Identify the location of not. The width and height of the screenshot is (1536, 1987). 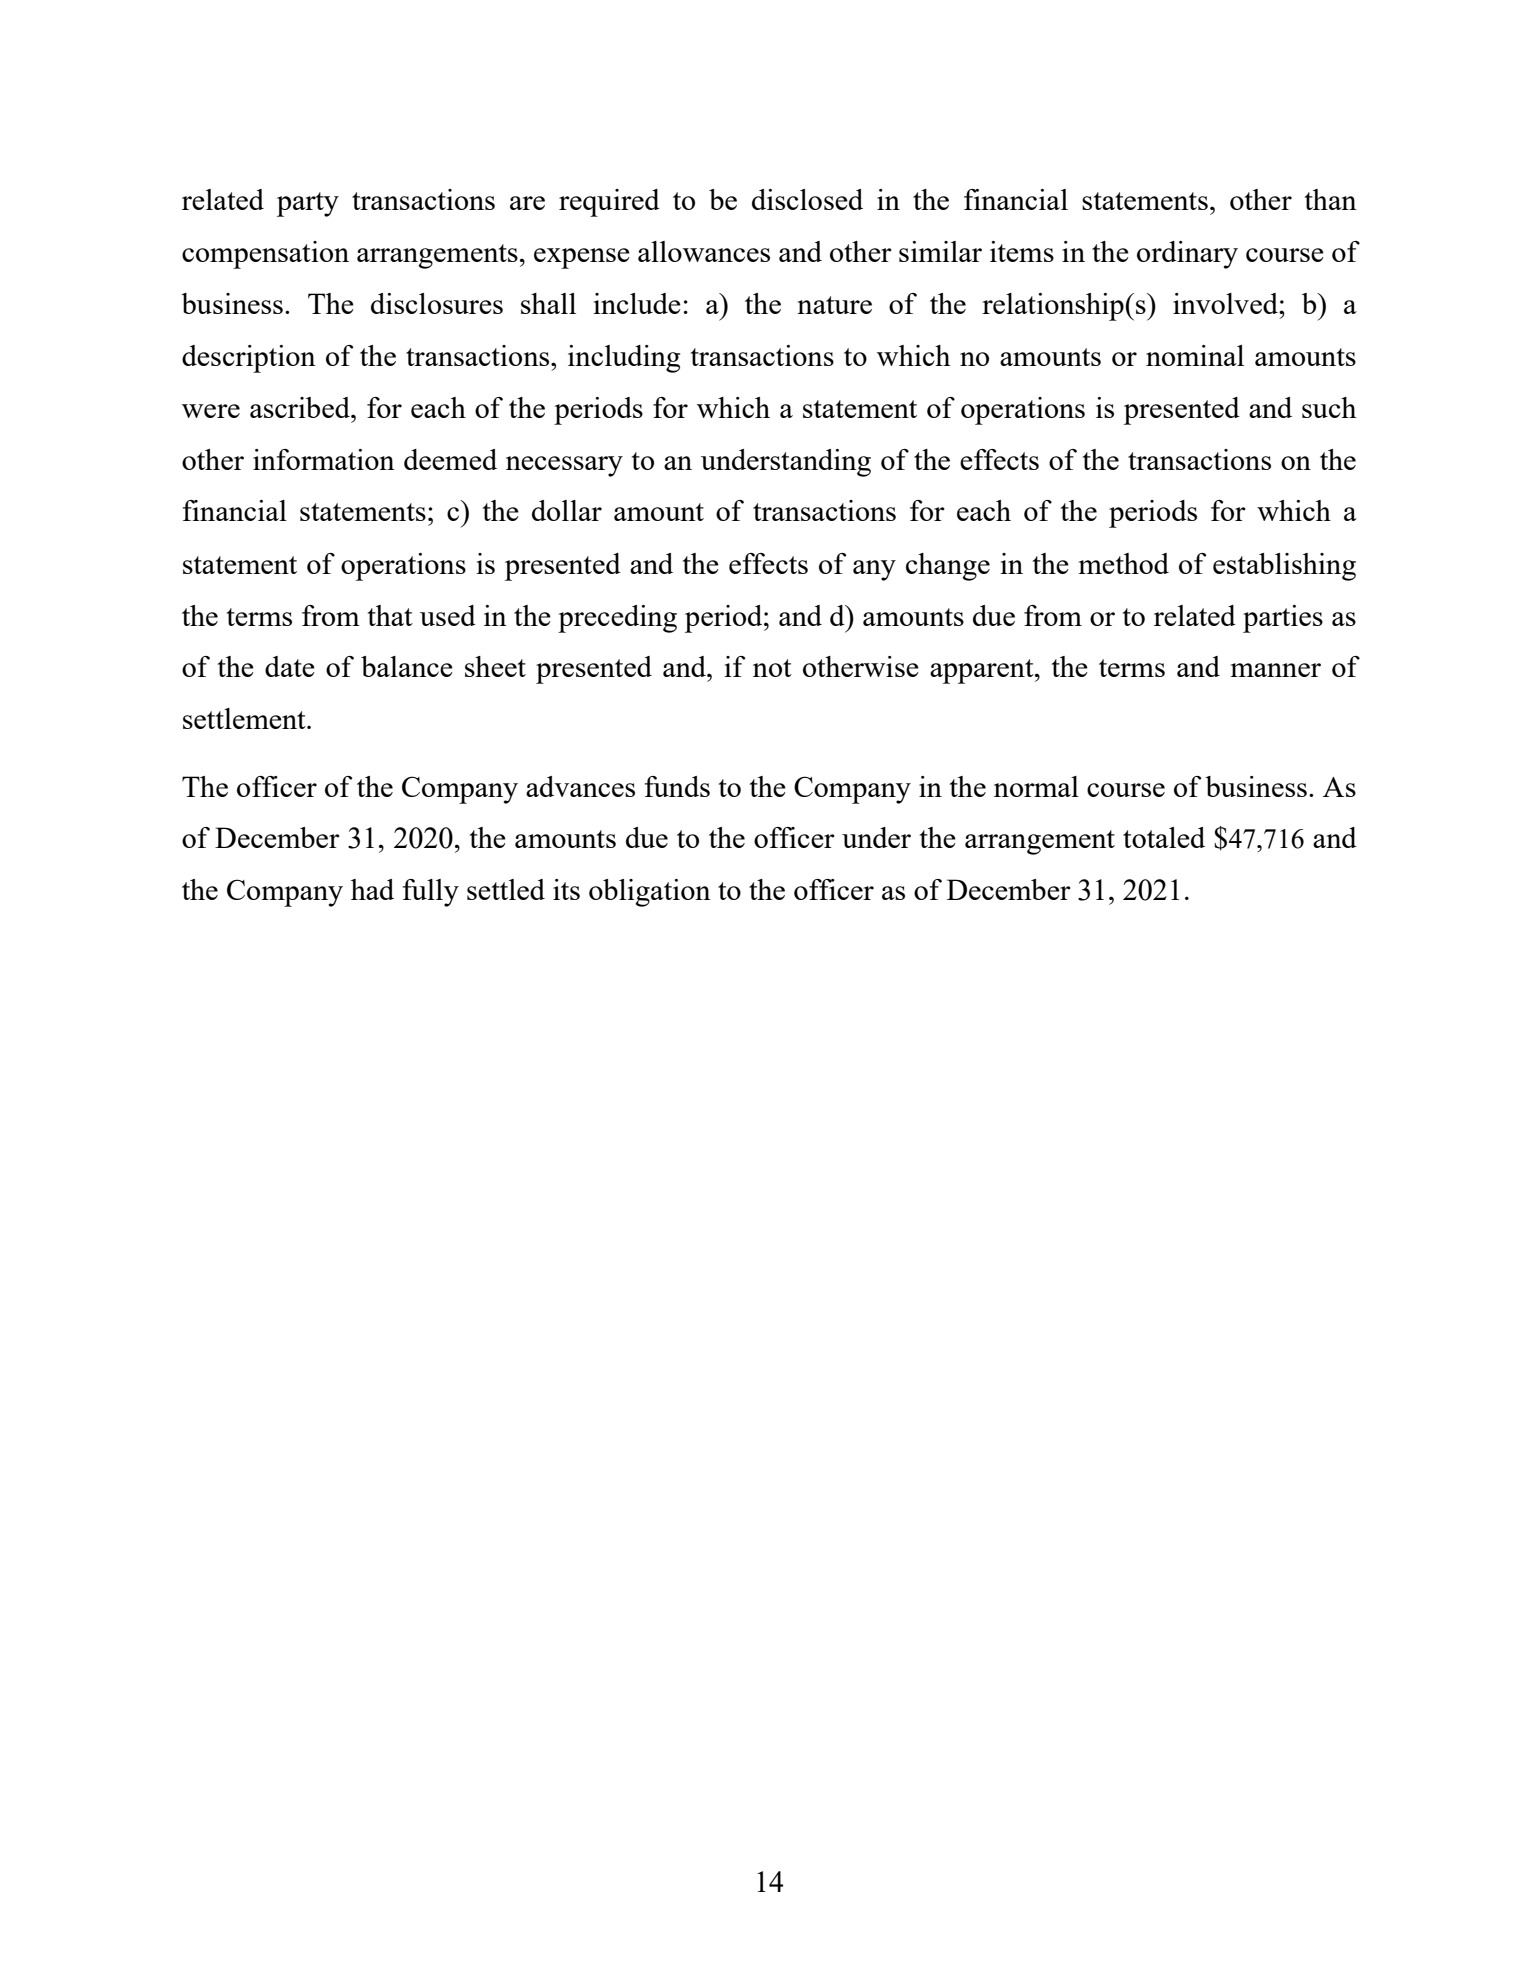
(772, 668).
